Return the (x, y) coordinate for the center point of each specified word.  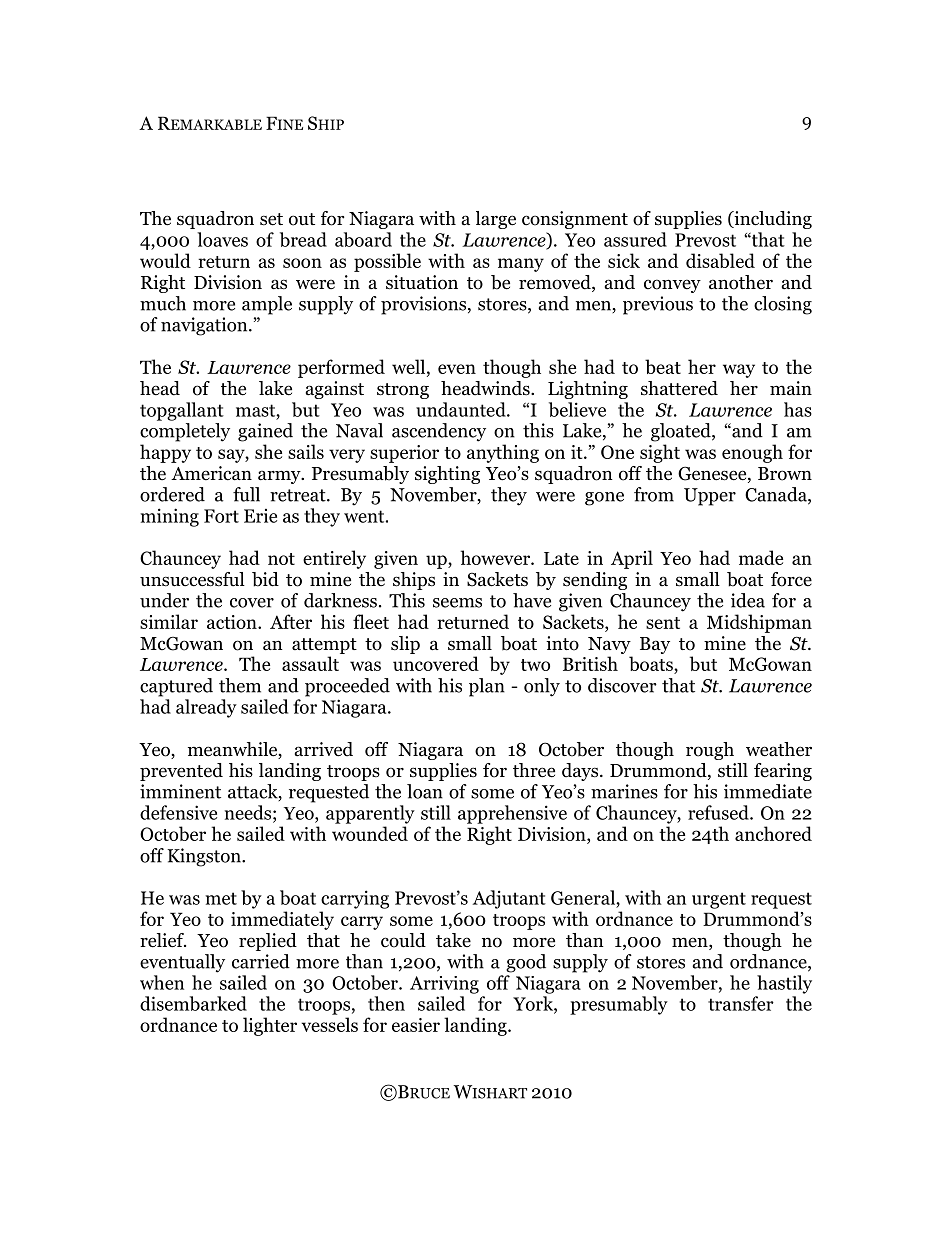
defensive (178, 812)
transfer (741, 1003)
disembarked (193, 1003)
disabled (720, 260)
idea (748, 600)
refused (719, 812)
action (233, 622)
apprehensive (512, 814)
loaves (222, 239)
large (496, 220)
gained (265, 432)
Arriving (444, 985)
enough (752, 453)
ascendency (439, 432)
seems (457, 603)
